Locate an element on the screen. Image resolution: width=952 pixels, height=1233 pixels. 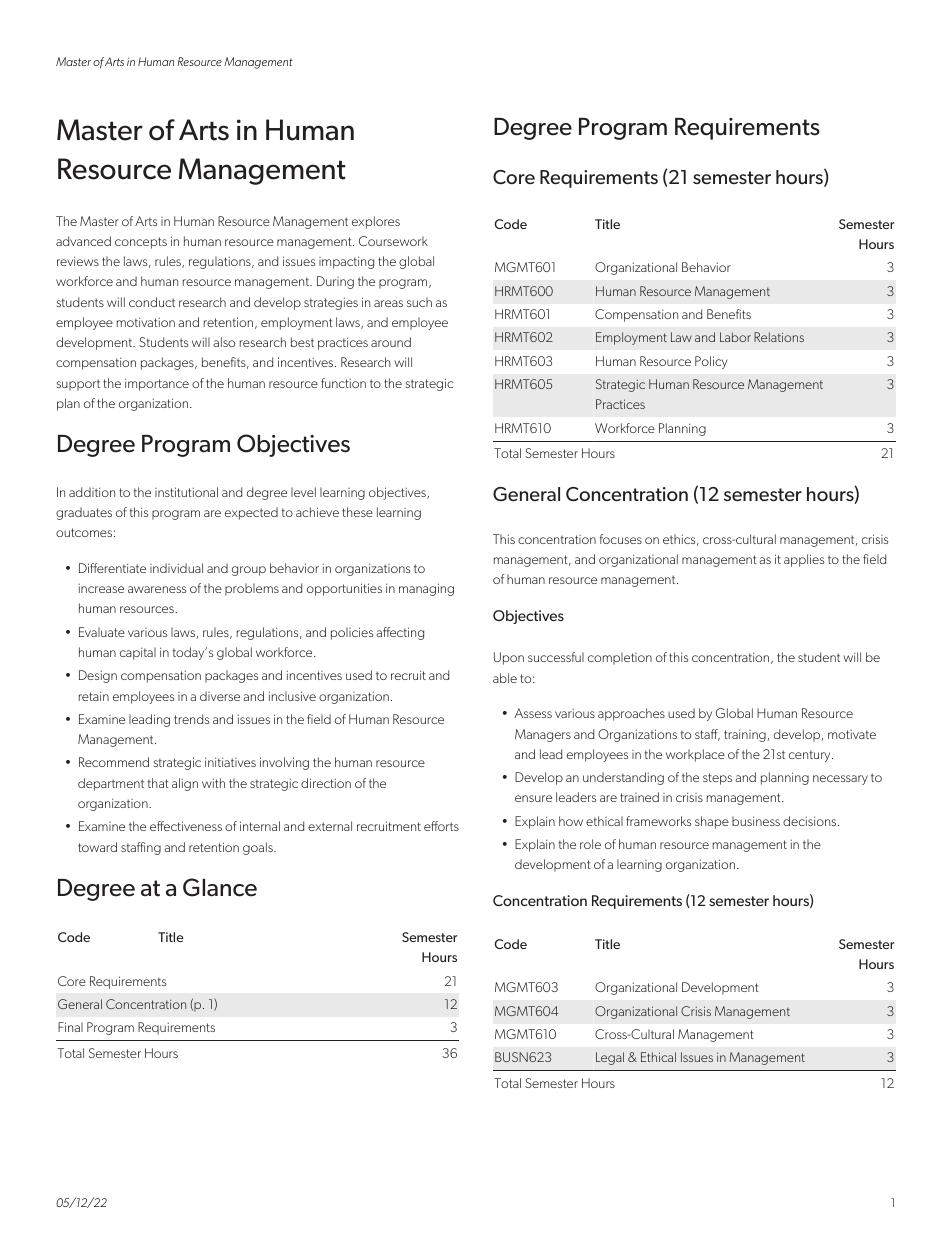
capital is located at coordinates (138, 653).
